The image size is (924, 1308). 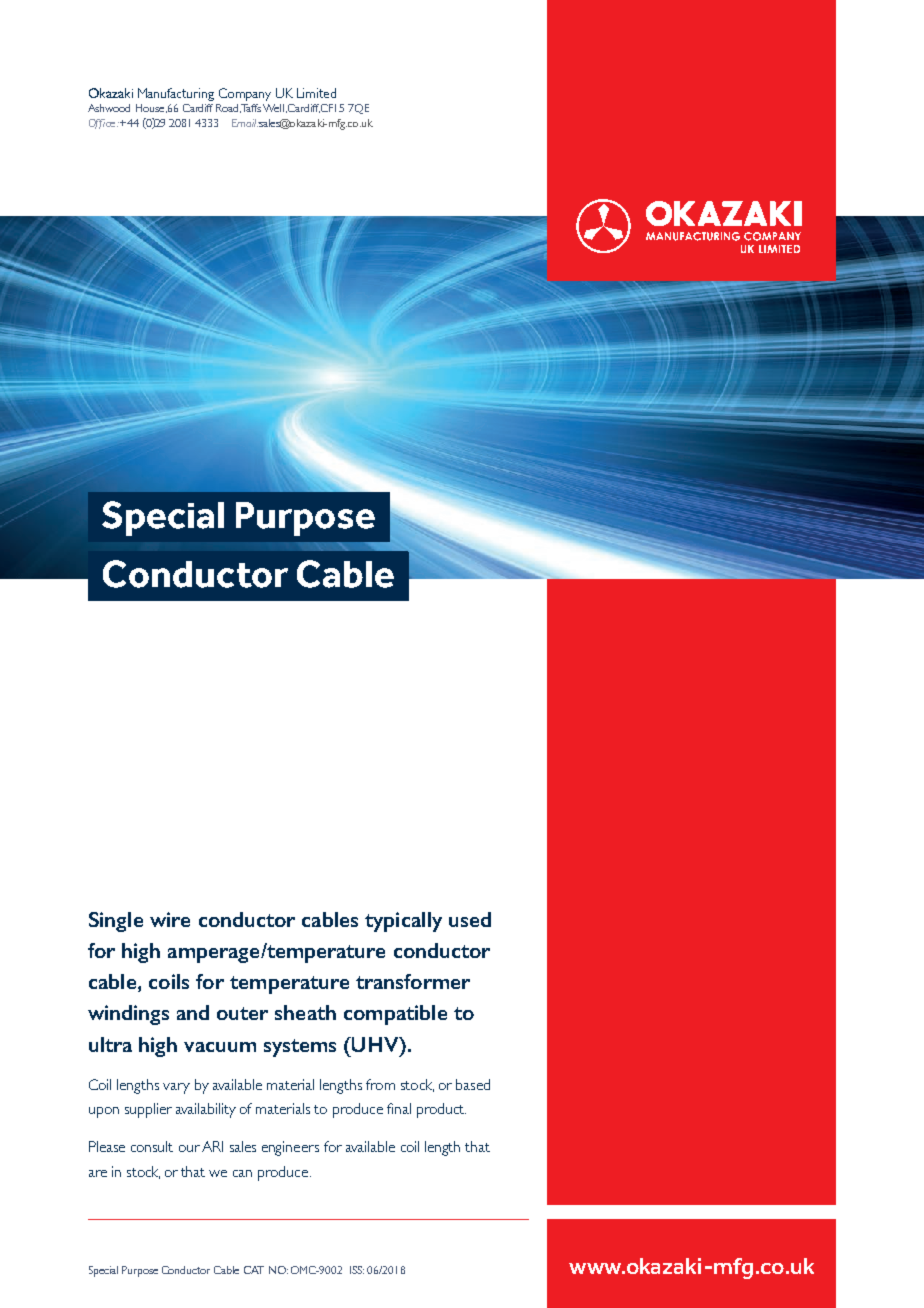 What do you see at coordinates (403, 922) in the image?
I see `typically` at bounding box center [403, 922].
